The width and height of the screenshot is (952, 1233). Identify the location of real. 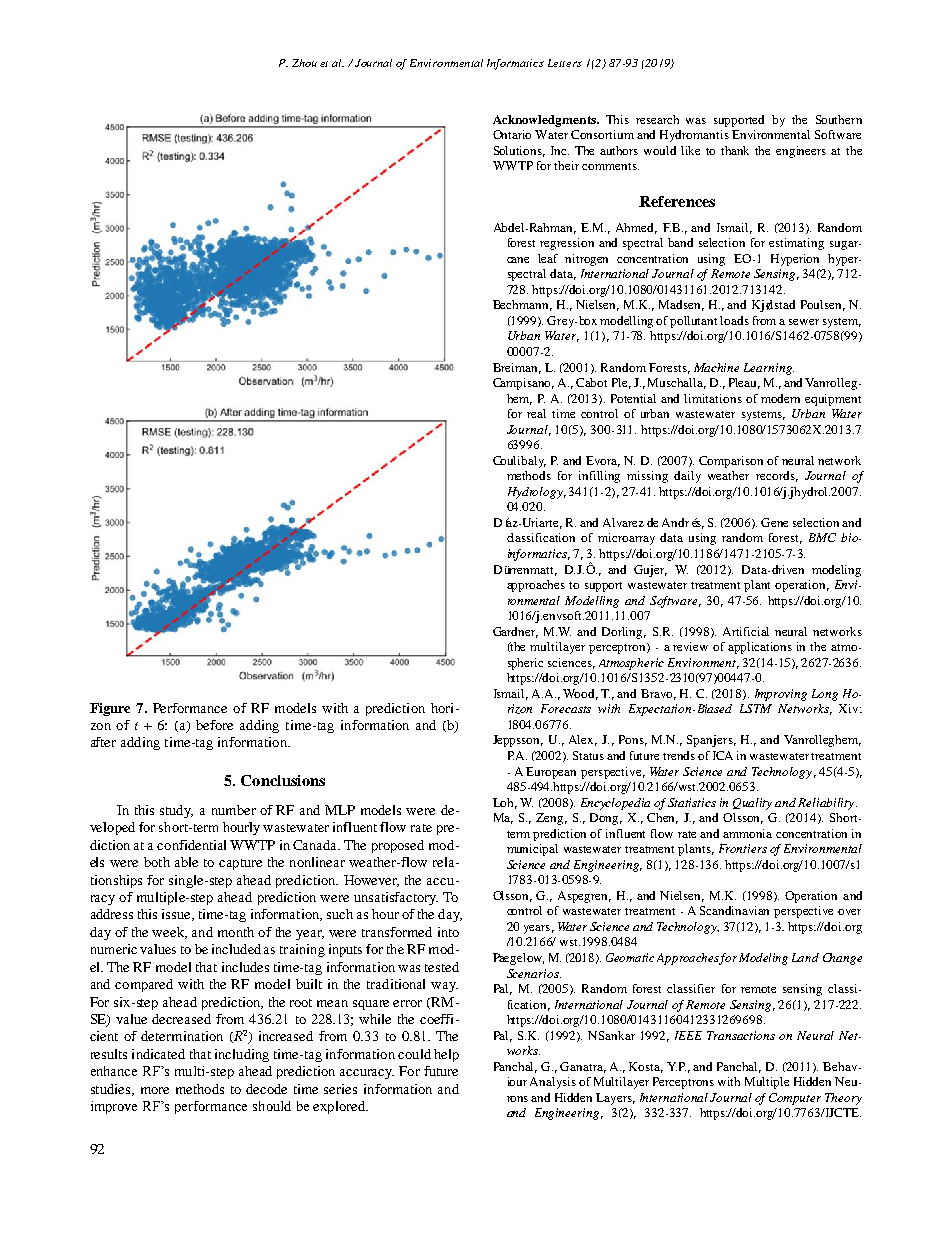
(536, 413).
